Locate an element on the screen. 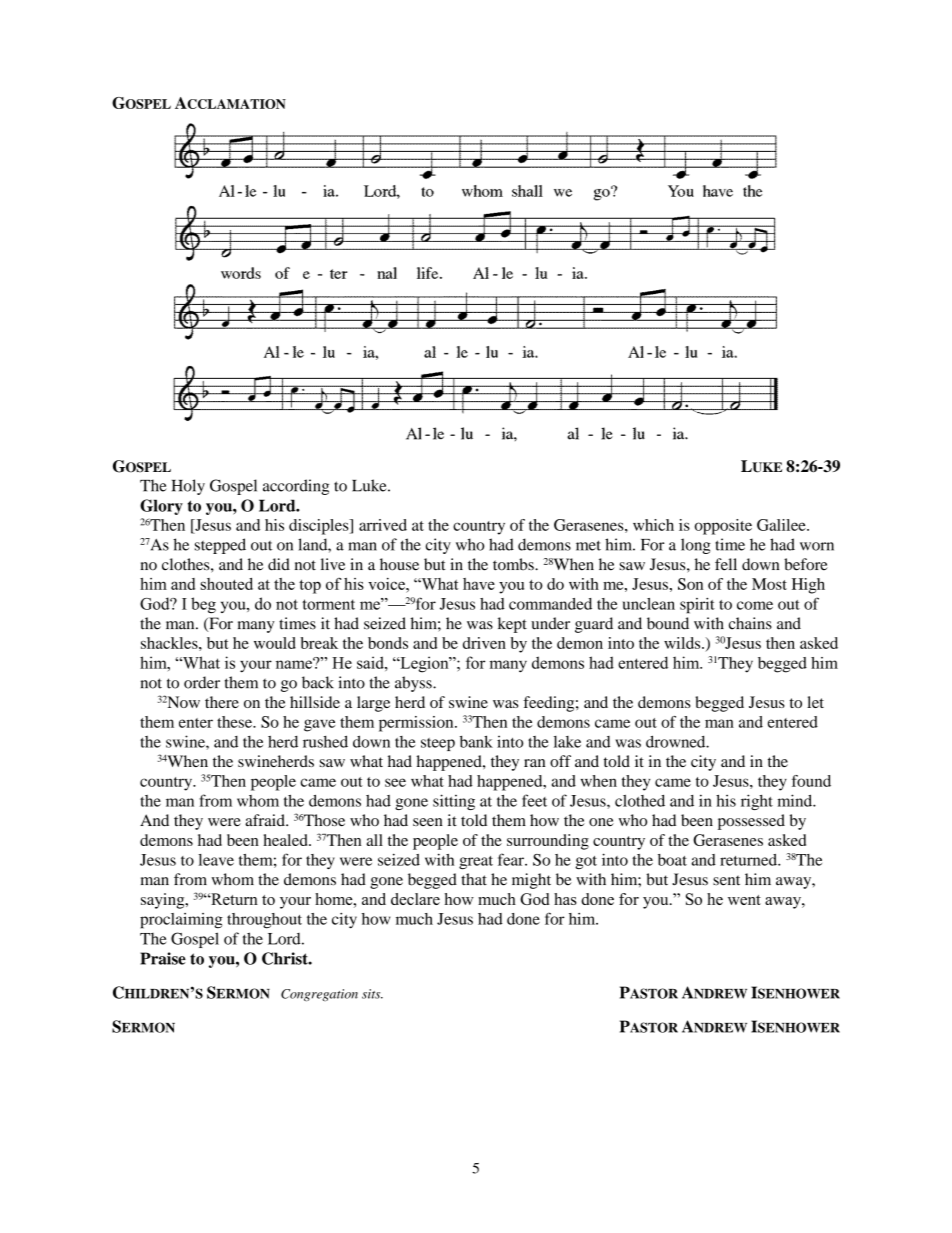 This screenshot has width=952, height=1233. found is located at coordinates (811, 781).
